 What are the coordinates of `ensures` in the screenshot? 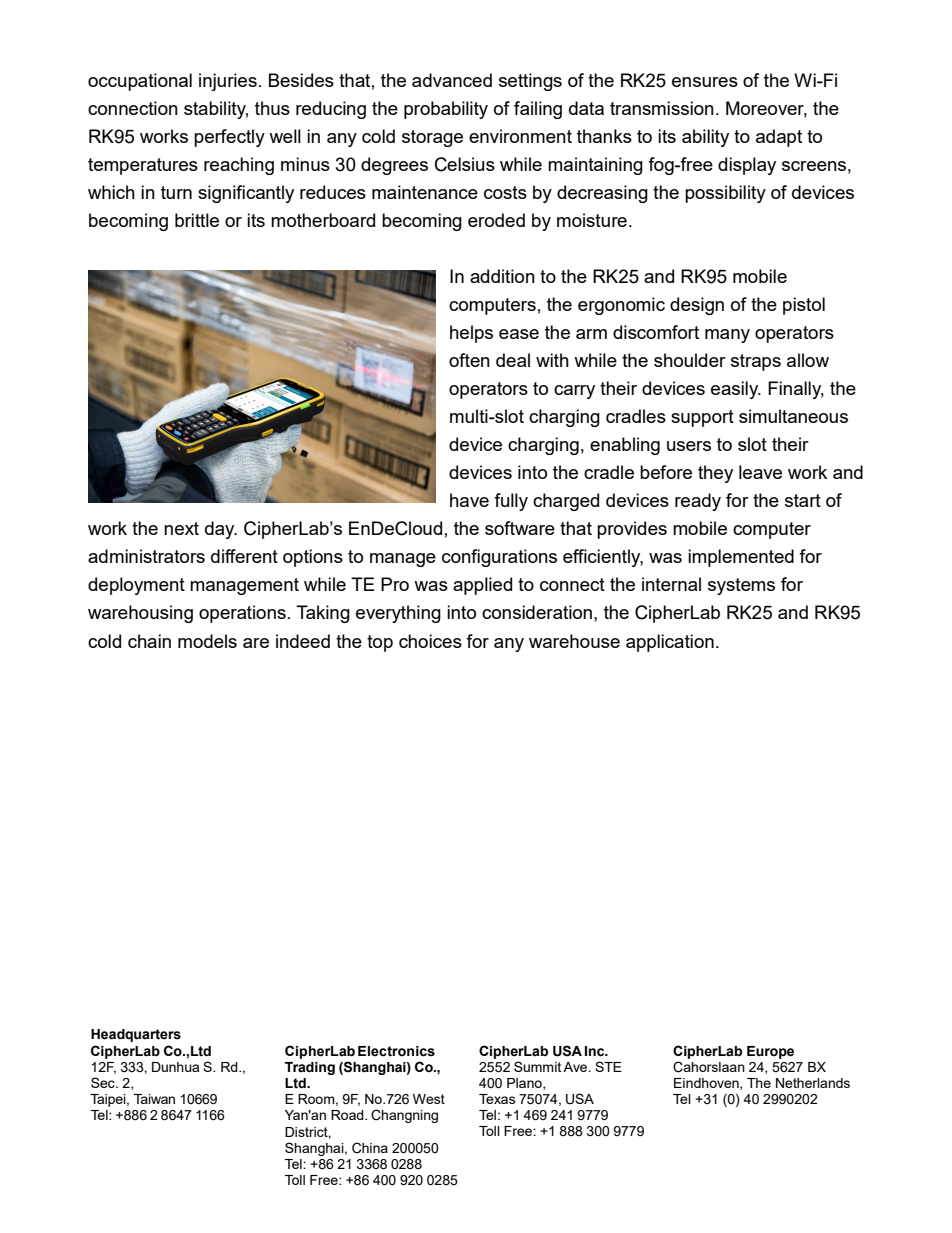 It's located at (705, 82).
